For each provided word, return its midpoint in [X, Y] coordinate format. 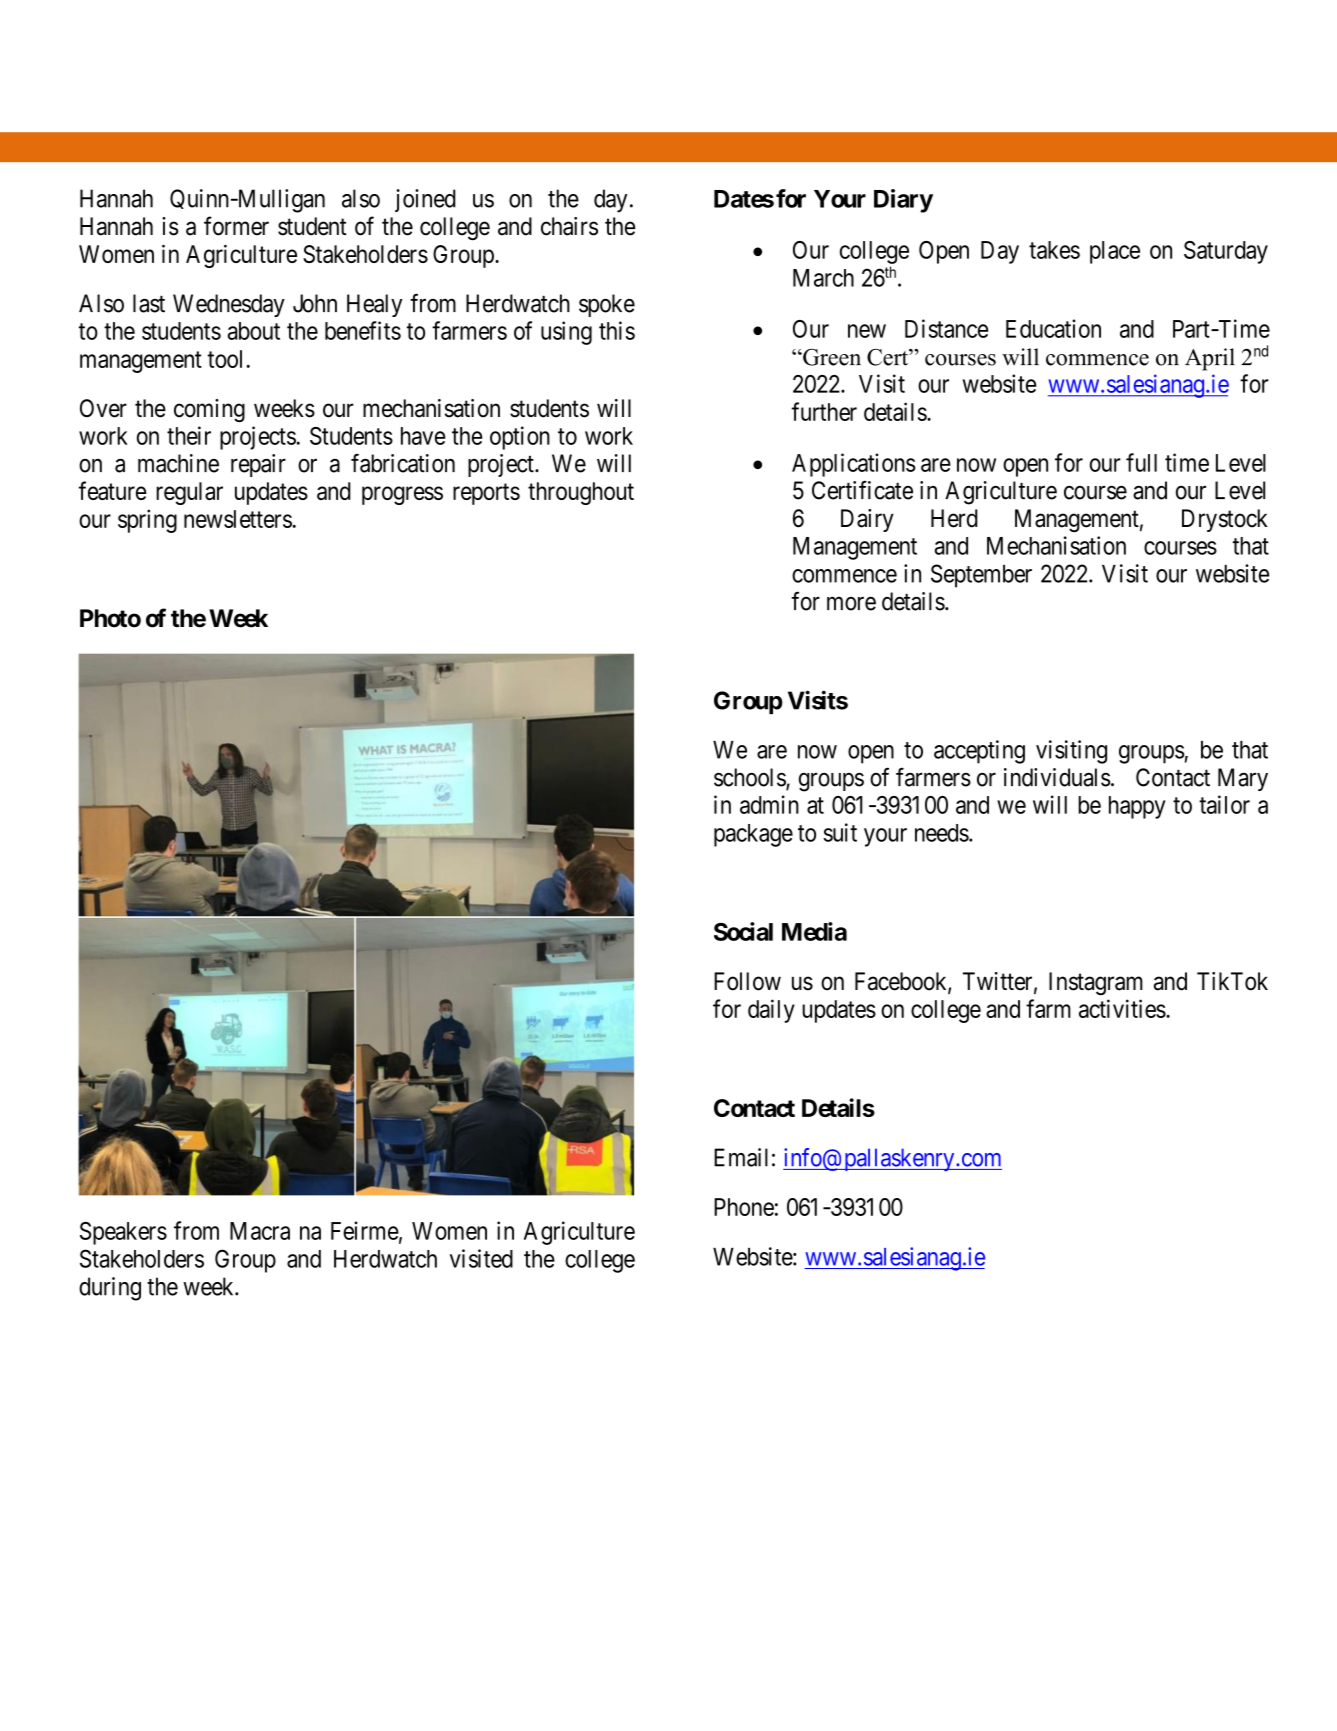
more [851, 604]
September [981, 576]
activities [1122, 1008]
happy [1137, 807]
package [753, 835]
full [1141, 462]
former [236, 226]
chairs [569, 226]
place [1115, 252]
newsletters [238, 519]
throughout [581, 493]
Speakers [123, 1233]
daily [771, 1011]
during [110, 1289]
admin [769, 804]
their [189, 435]
